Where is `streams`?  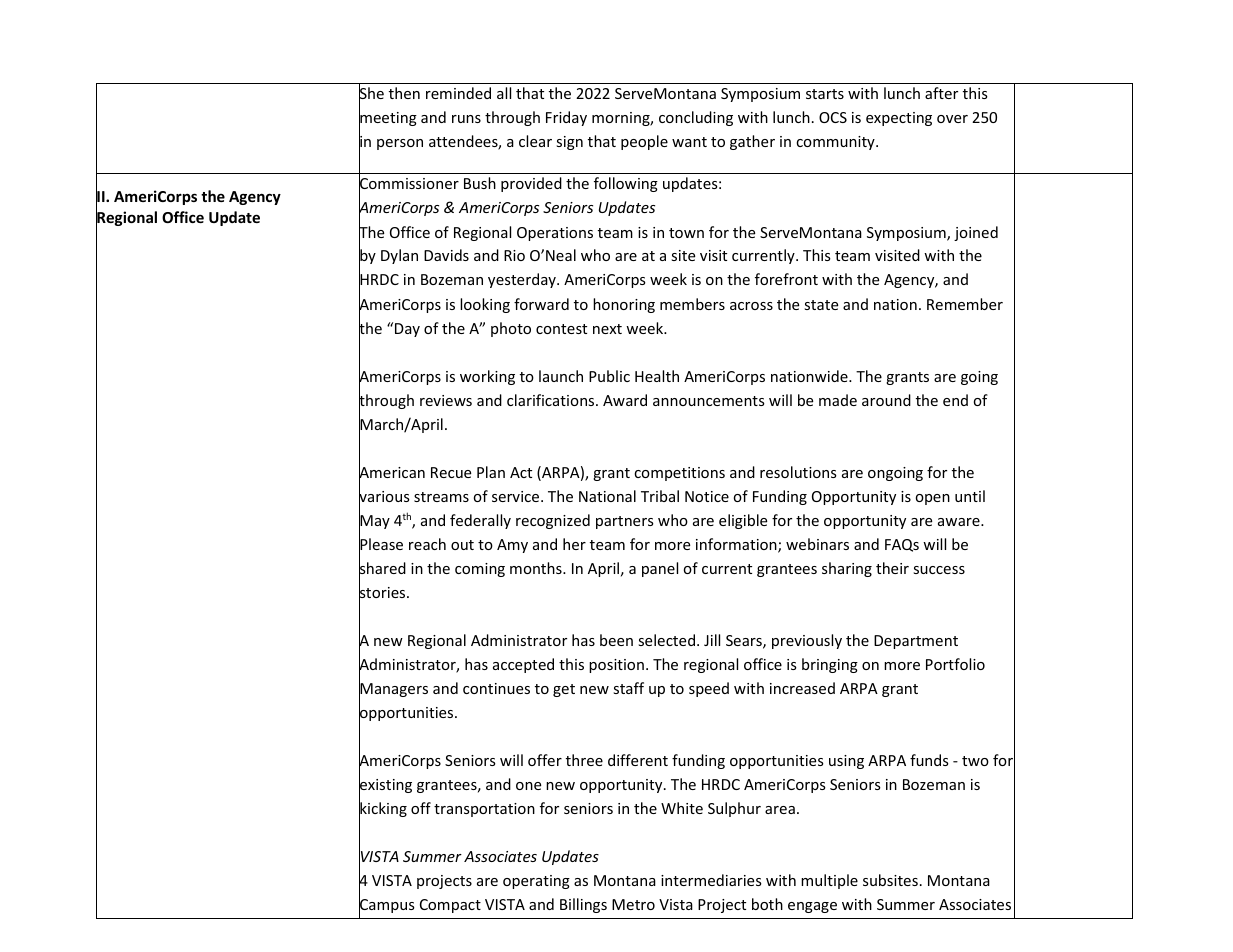
streams is located at coordinates (441, 497).
